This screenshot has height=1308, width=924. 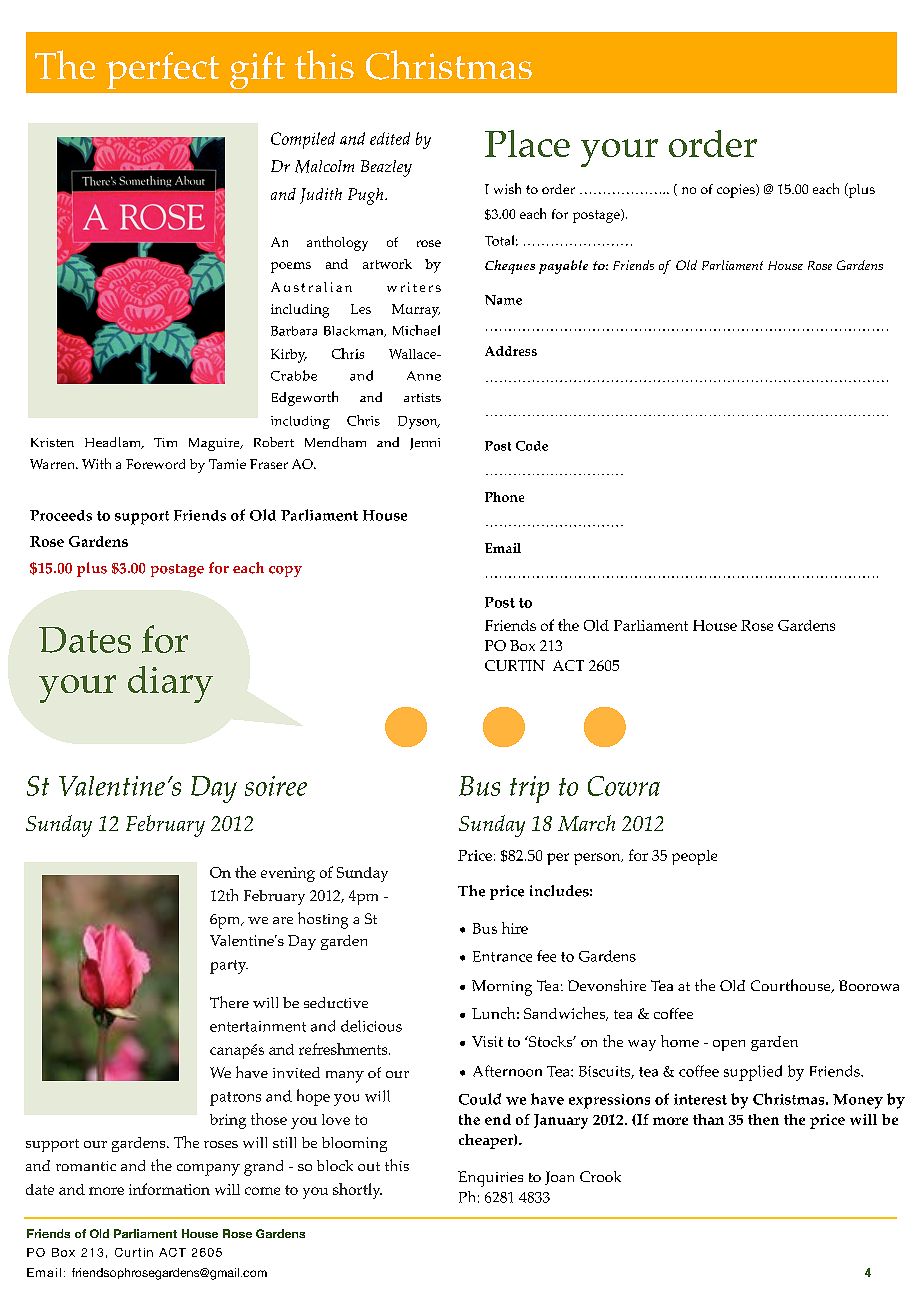 What do you see at coordinates (424, 376) in the screenshot?
I see `Anne` at bounding box center [424, 376].
